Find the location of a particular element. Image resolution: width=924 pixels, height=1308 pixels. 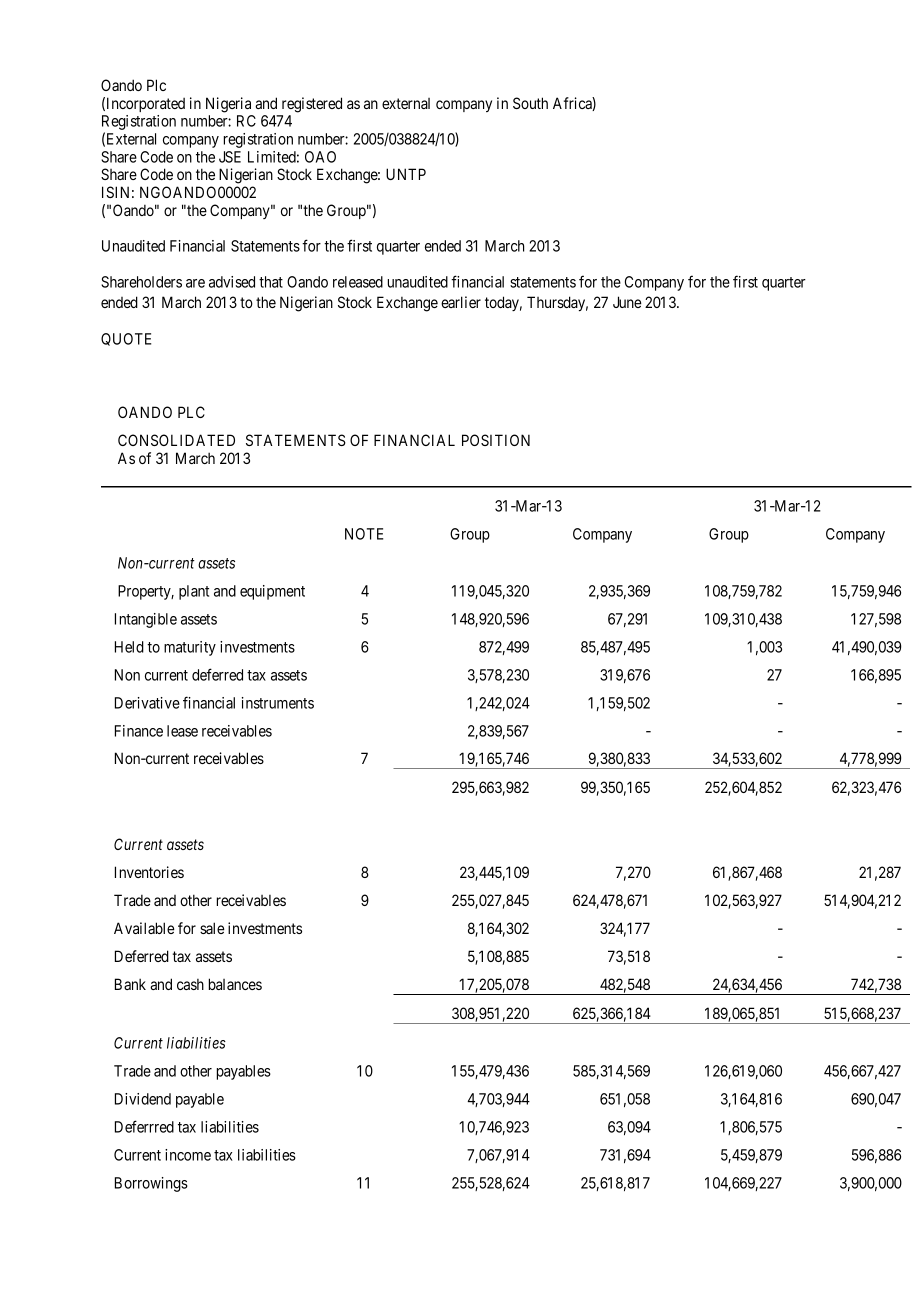

JSE is located at coordinates (230, 157).
